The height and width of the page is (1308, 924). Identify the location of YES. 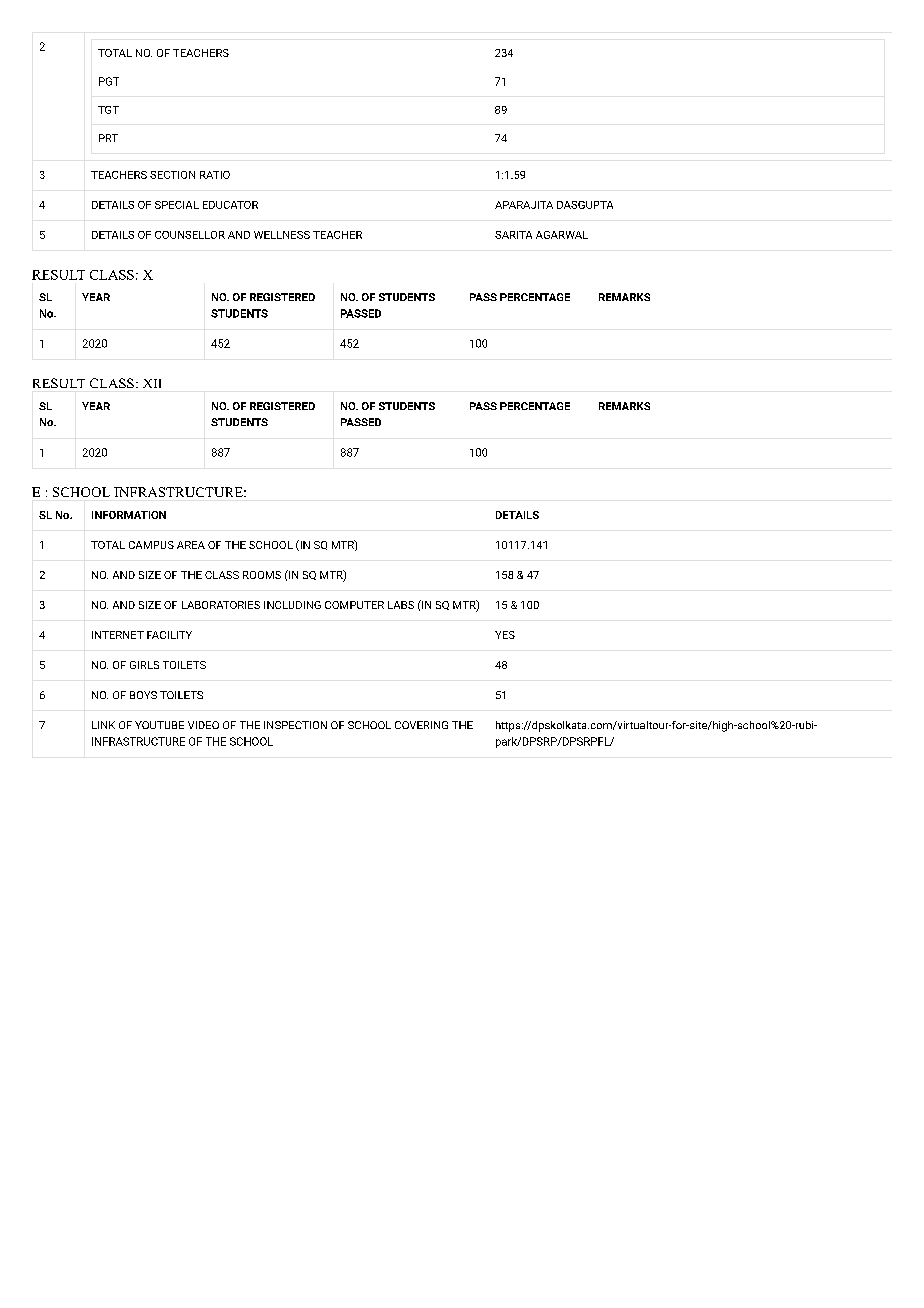
(505, 635).
